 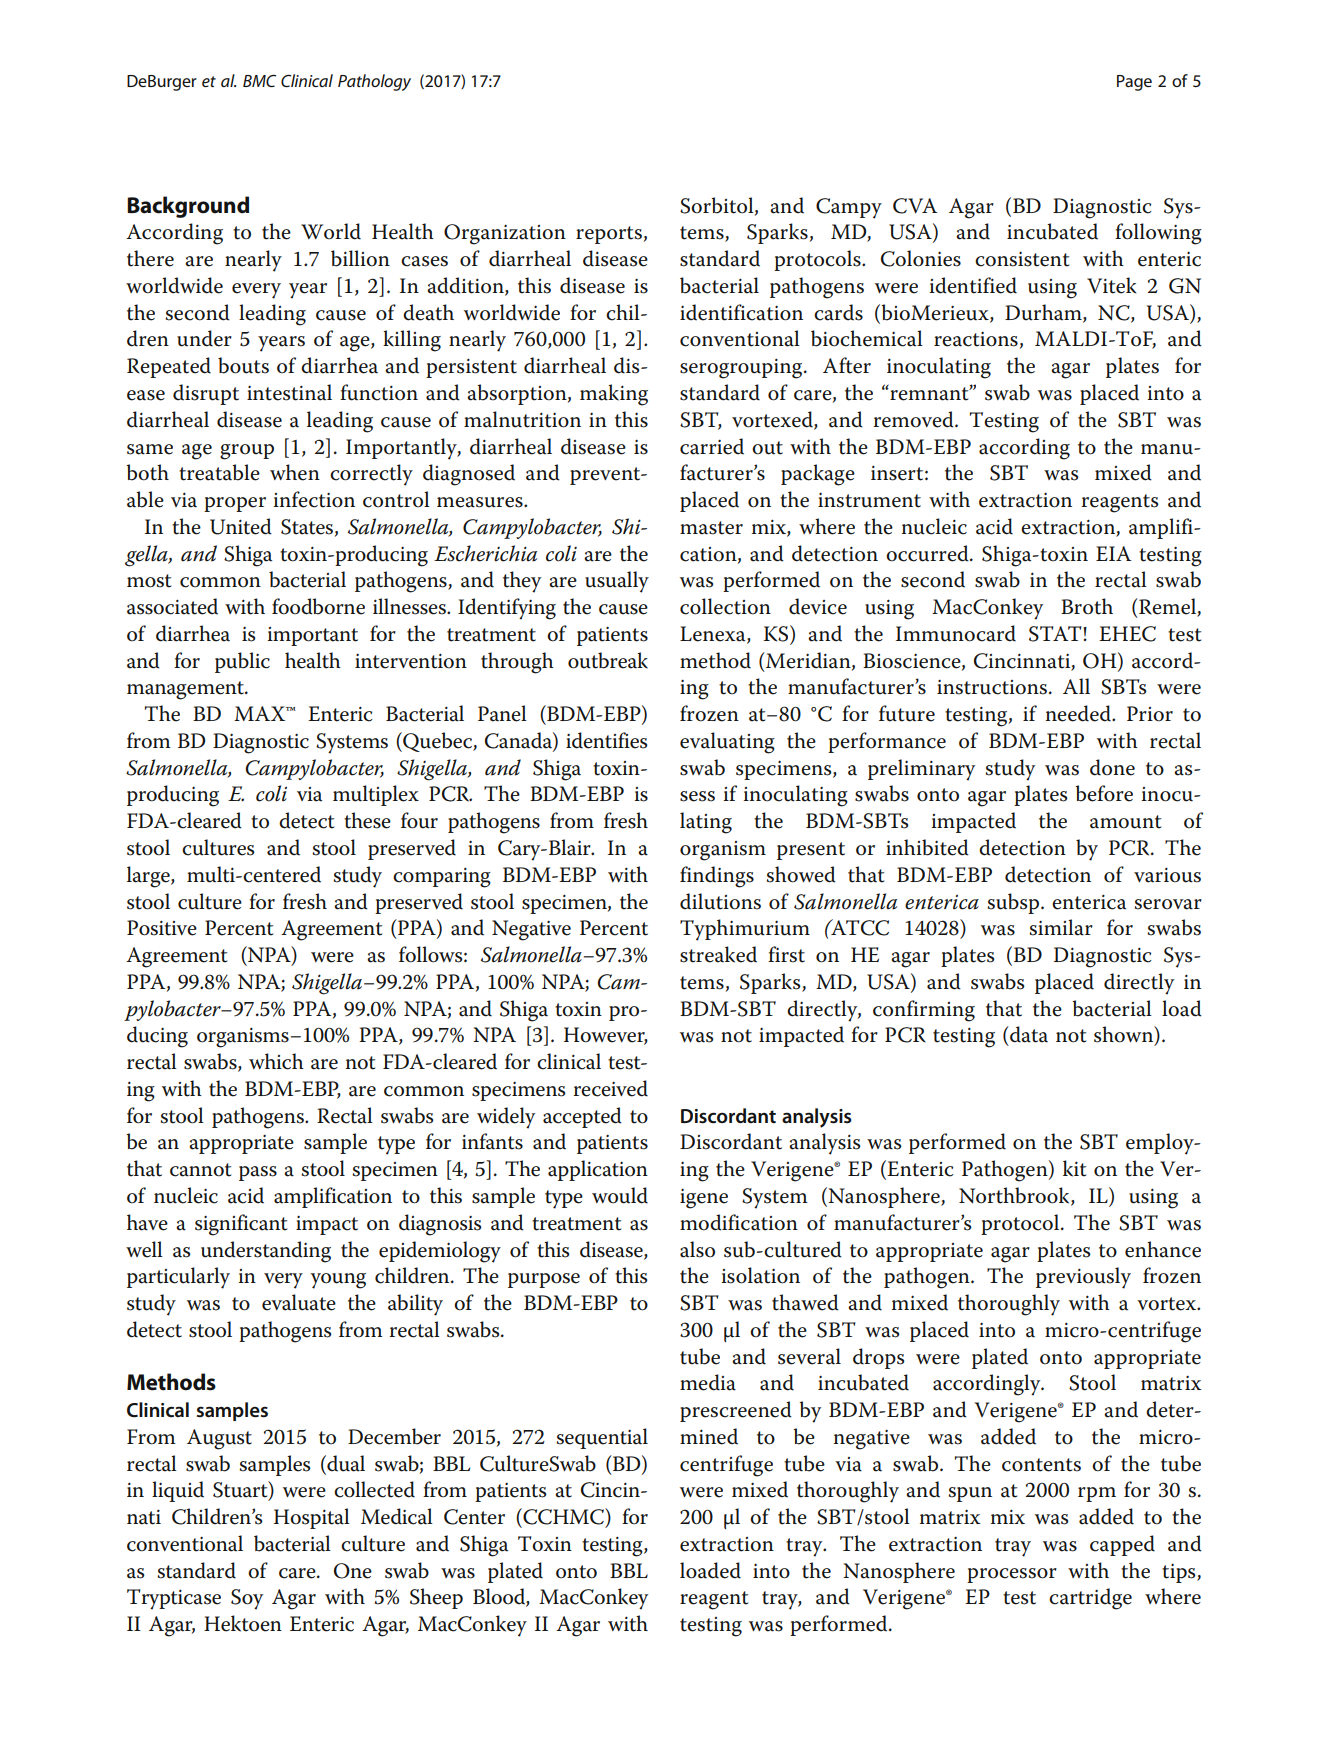 What do you see at coordinates (602, 1438) in the screenshot?
I see `sequential` at bounding box center [602, 1438].
